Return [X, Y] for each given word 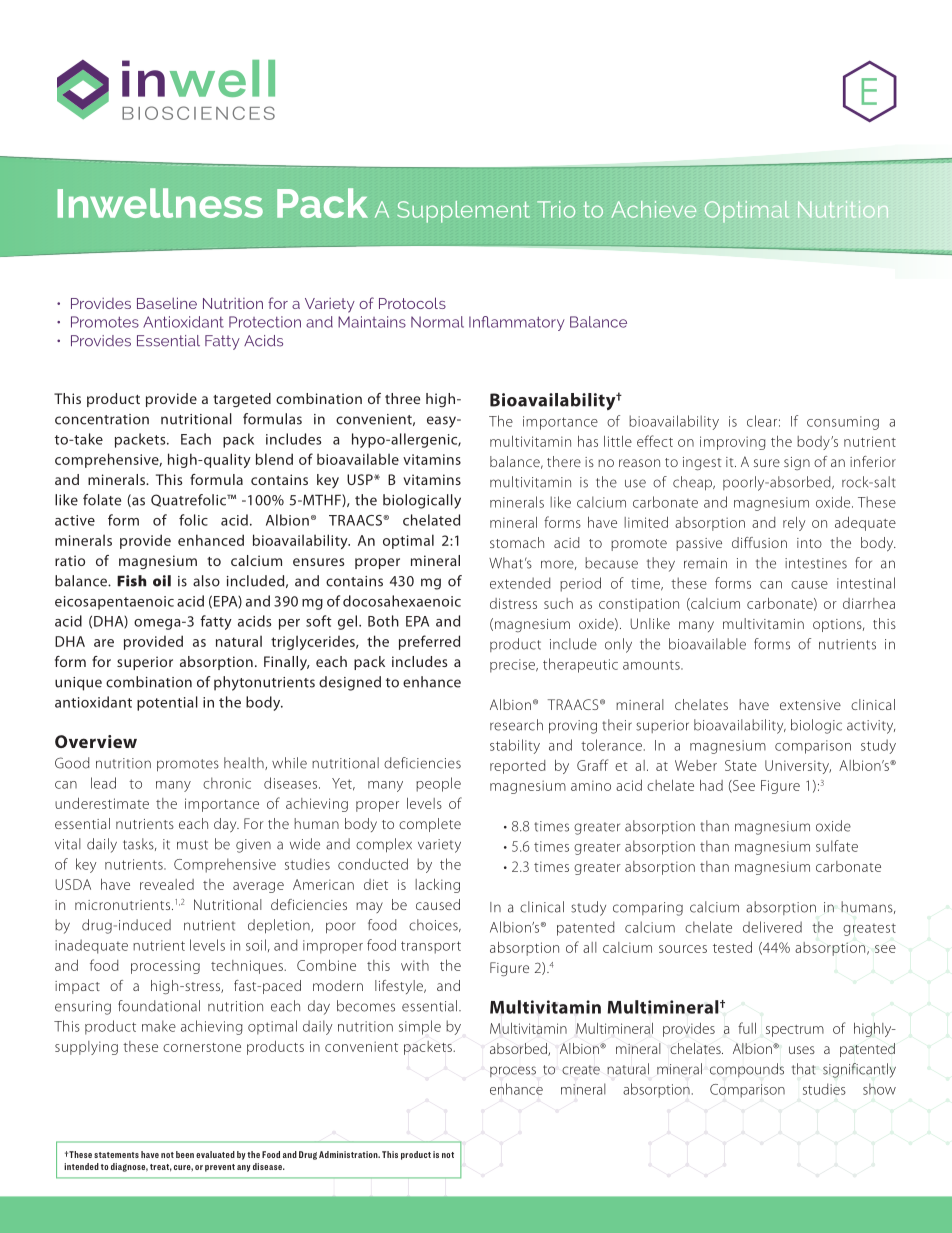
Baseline [167, 303]
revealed [167, 884]
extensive [810, 705]
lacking [437, 886]
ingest [702, 463]
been [185, 1154]
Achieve [654, 209]
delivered [772, 927]
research [516, 725]
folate [102, 500]
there [564, 461]
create [581, 1070]
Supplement [463, 212]
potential [167, 703]
